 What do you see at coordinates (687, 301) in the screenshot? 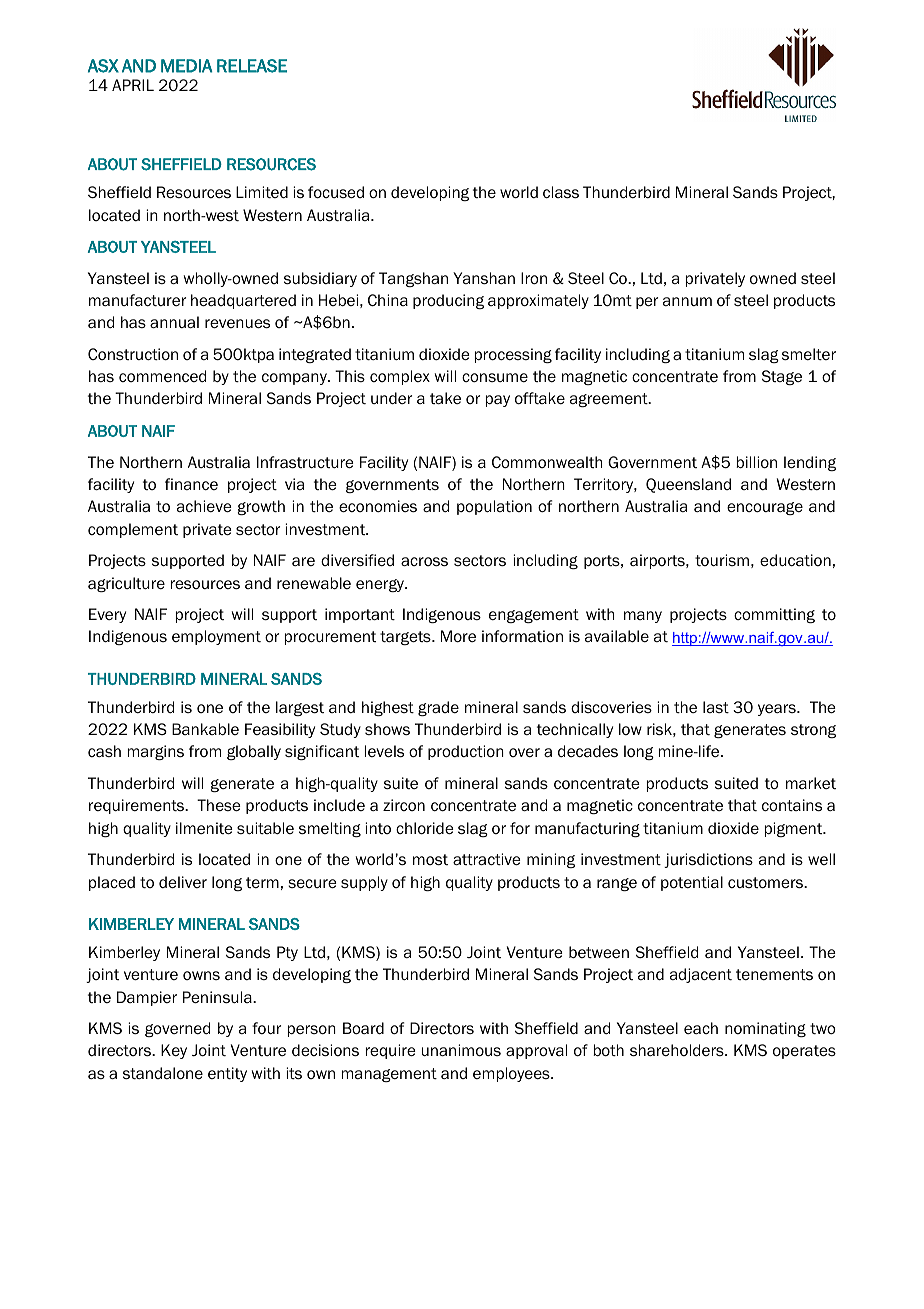
I see `annum` at bounding box center [687, 301].
